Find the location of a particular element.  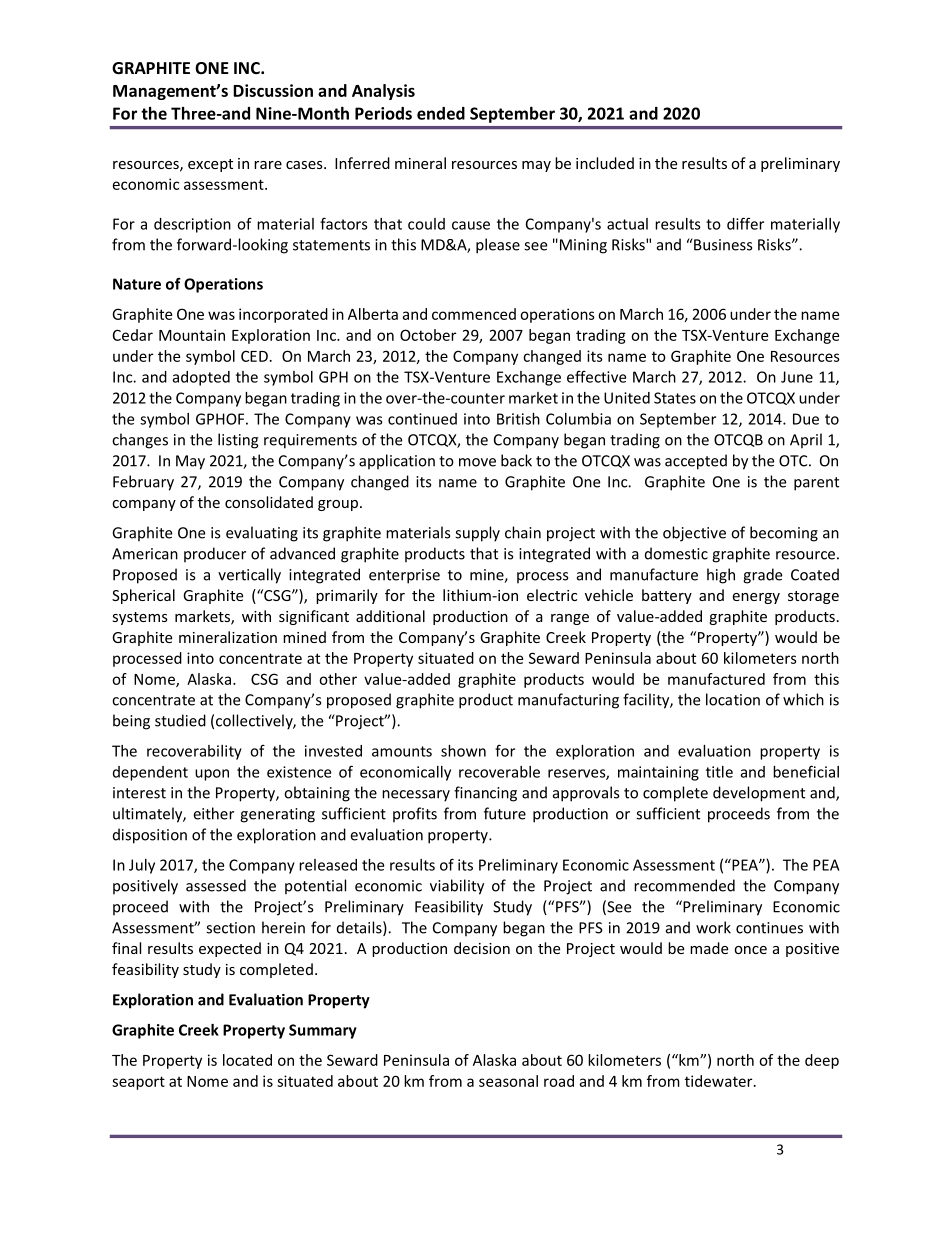

differ is located at coordinates (745, 223).
